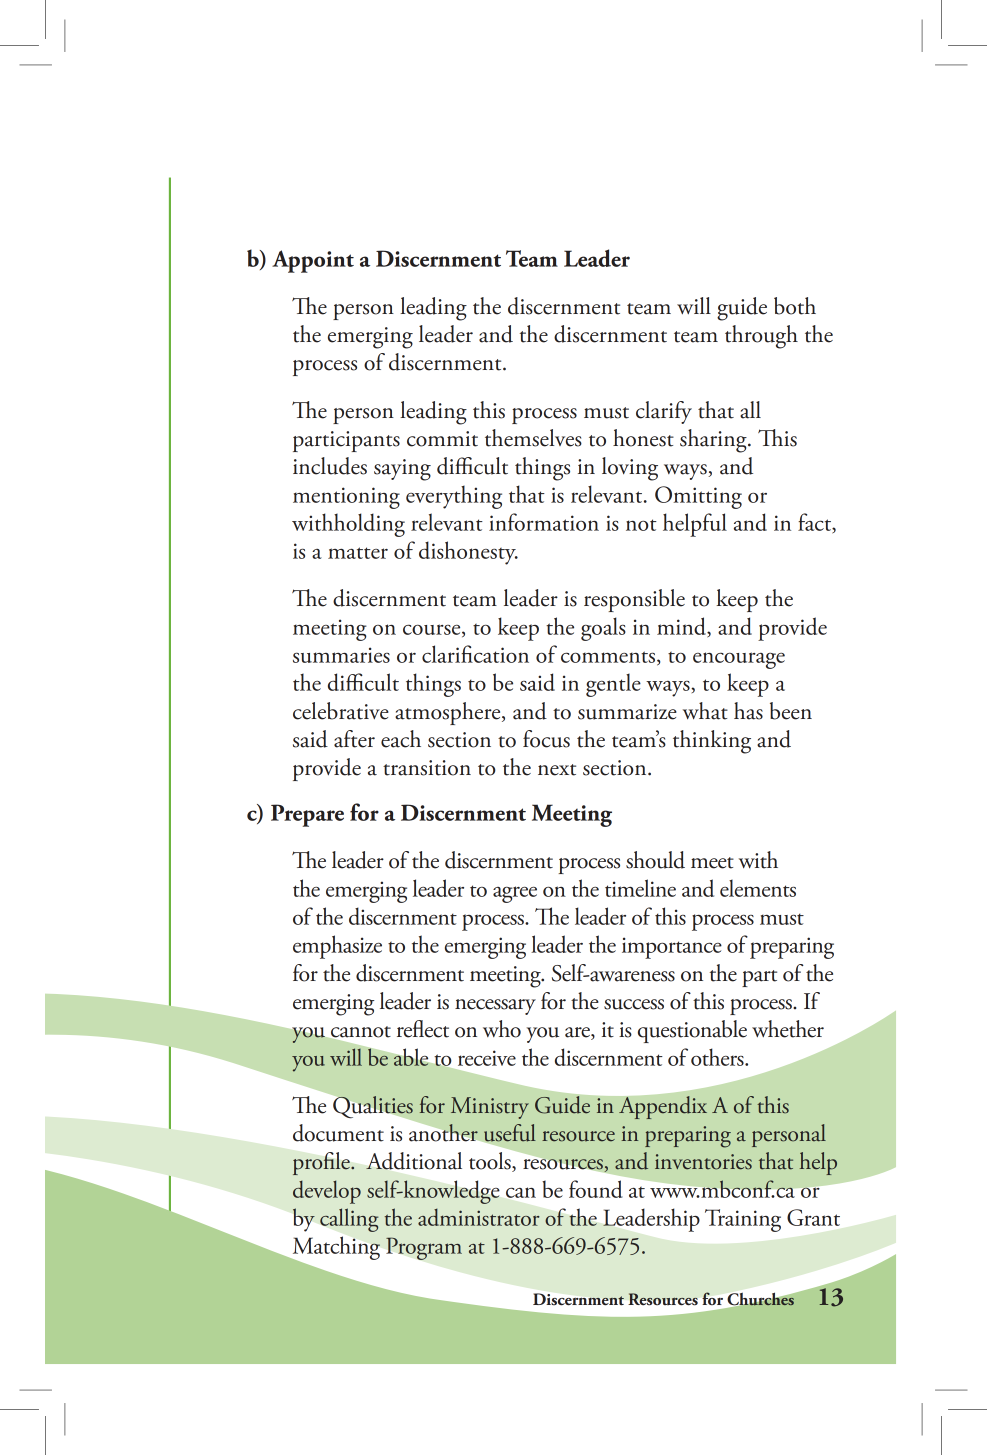 The image size is (987, 1455). Describe the element at coordinates (712, 742) in the image. I see `thinking` at that location.
